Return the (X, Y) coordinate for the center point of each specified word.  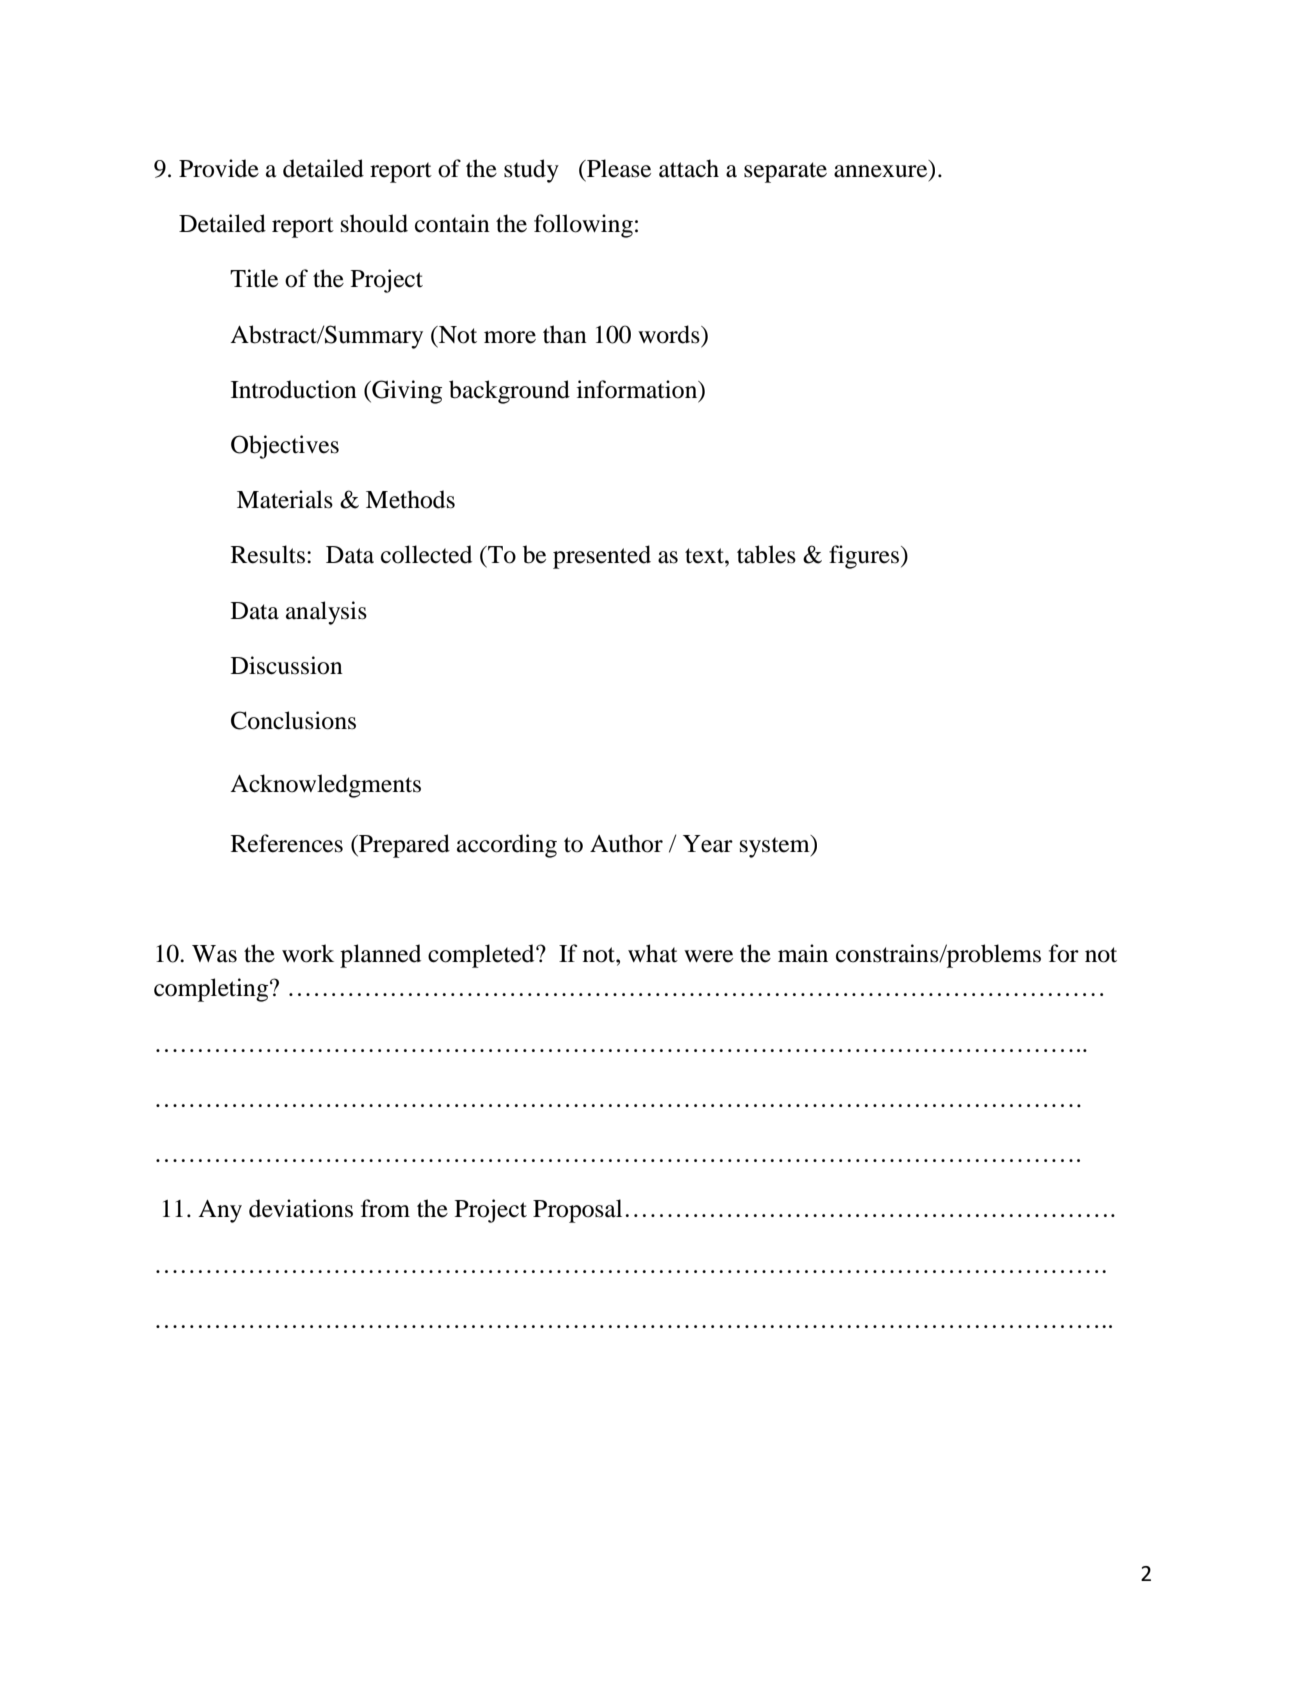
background (509, 392)
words (670, 334)
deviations (301, 1208)
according (507, 846)
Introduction (294, 389)
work (308, 953)
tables (766, 554)
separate (785, 172)
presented (602, 557)
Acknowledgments (325, 786)
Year (708, 844)
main (803, 953)
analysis (326, 613)
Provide (219, 168)
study (531, 171)
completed (482, 956)
